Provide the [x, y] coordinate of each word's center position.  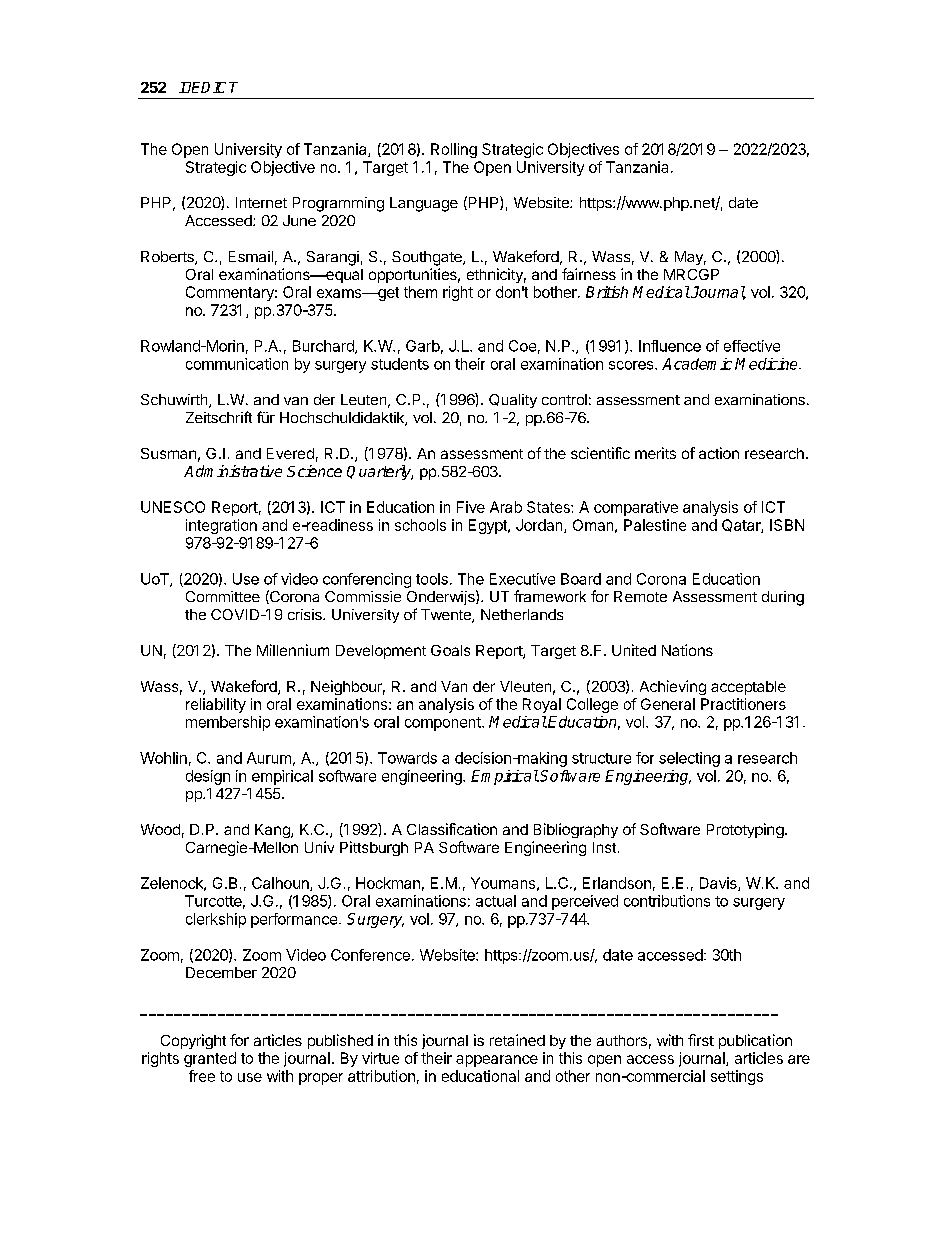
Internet [261, 202]
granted [210, 1059]
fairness [589, 274]
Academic [697, 364]
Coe [522, 346]
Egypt [489, 526]
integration [221, 526]
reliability [216, 705]
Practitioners [743, 704]
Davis [719, 884]
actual [496, 901]
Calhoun [281, 884]
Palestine [655, 525]
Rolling [454, 150]
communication [237, 364]
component [444, 724]
